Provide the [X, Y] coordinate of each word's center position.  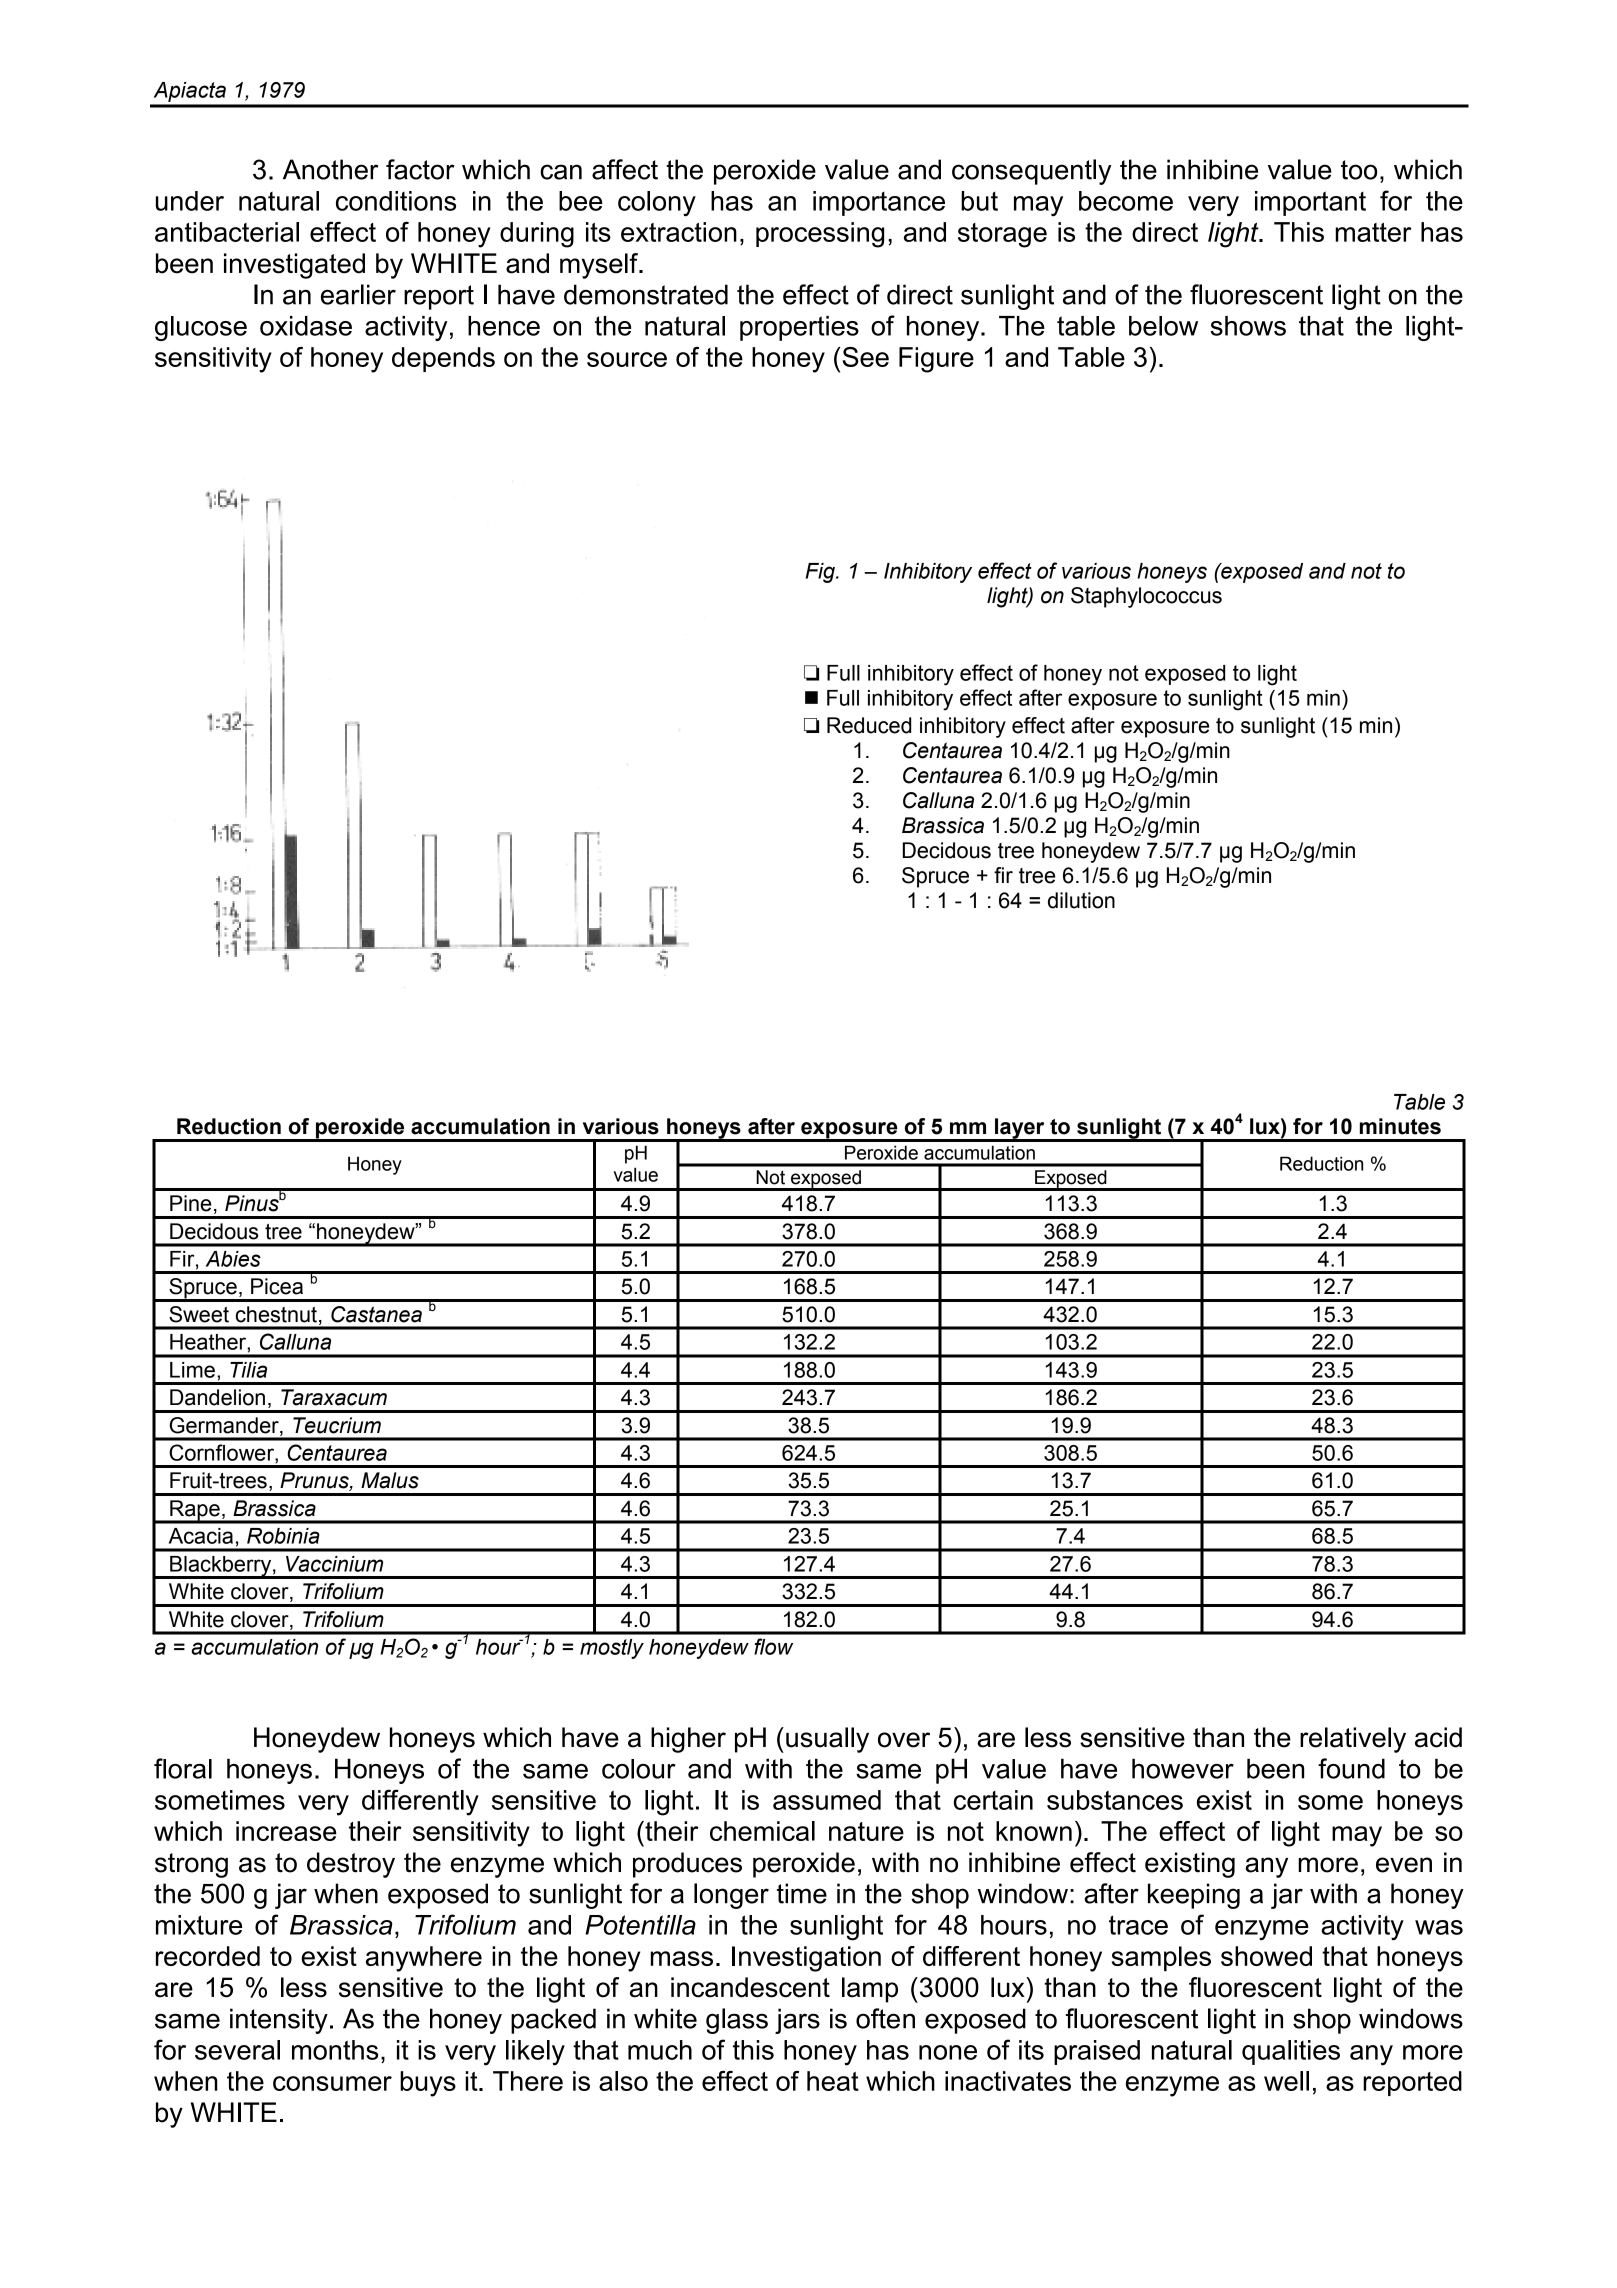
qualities [1291, 2052]
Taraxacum [334, 1397]
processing [820, 235]
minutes [1400, 1126]
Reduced [869, 725]
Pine [190, 1203]
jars [797, 2021]
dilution [1081, 900]
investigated [294, 266]
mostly [612, 1649]
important [1310, 203]
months [335, 2050]
